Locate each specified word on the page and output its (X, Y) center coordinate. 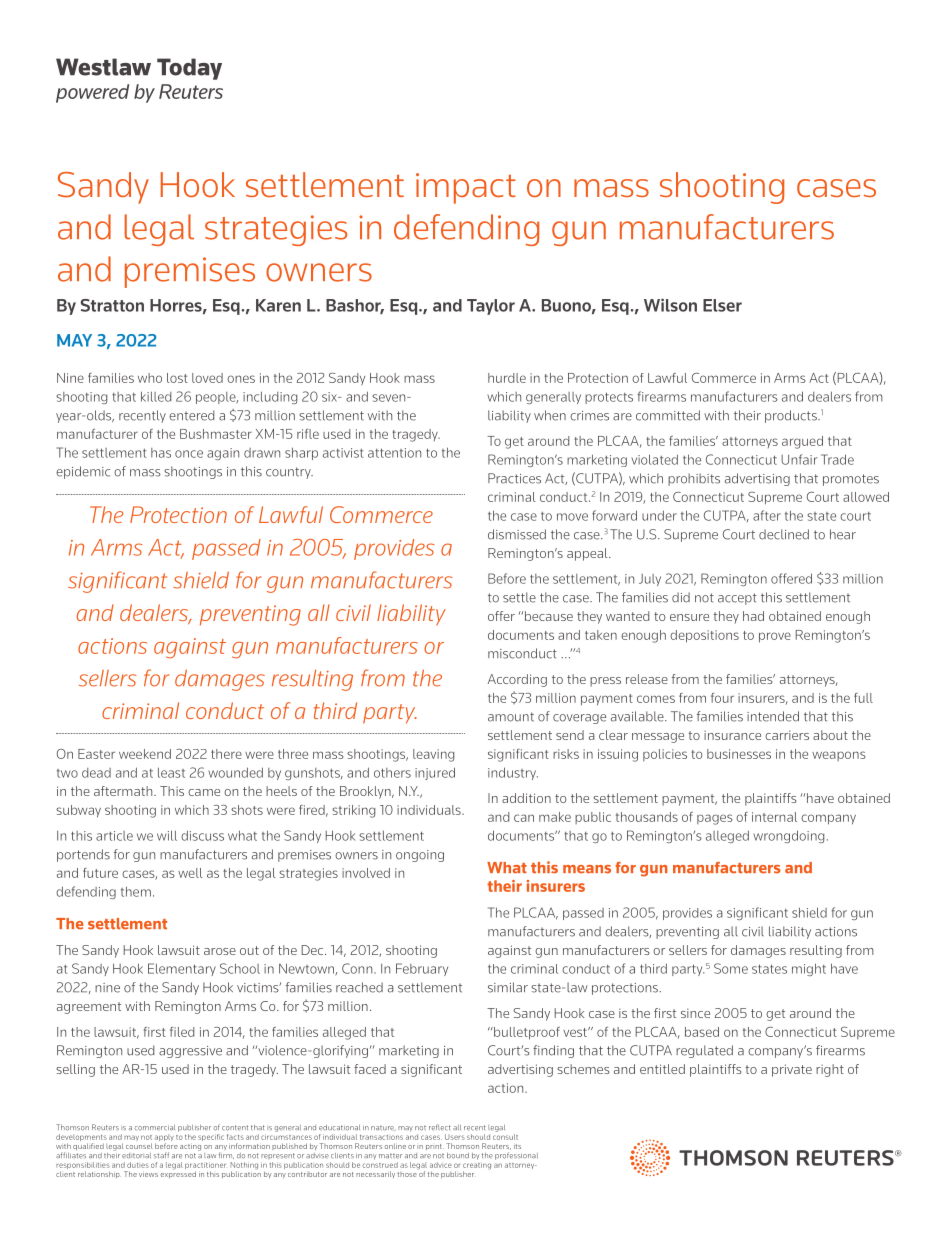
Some (731, 968)
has (161, 453)
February (422, 969)
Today (189, 69)
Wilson (670, 305)
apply (164, 1139)
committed (668, 415)
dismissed (517, 534)
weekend (145, 754)
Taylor (491, 307)
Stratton (112, 305)
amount (511, 717)
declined (784, 534)
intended (773, 716)
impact (466, 188)
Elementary (182, 969)
